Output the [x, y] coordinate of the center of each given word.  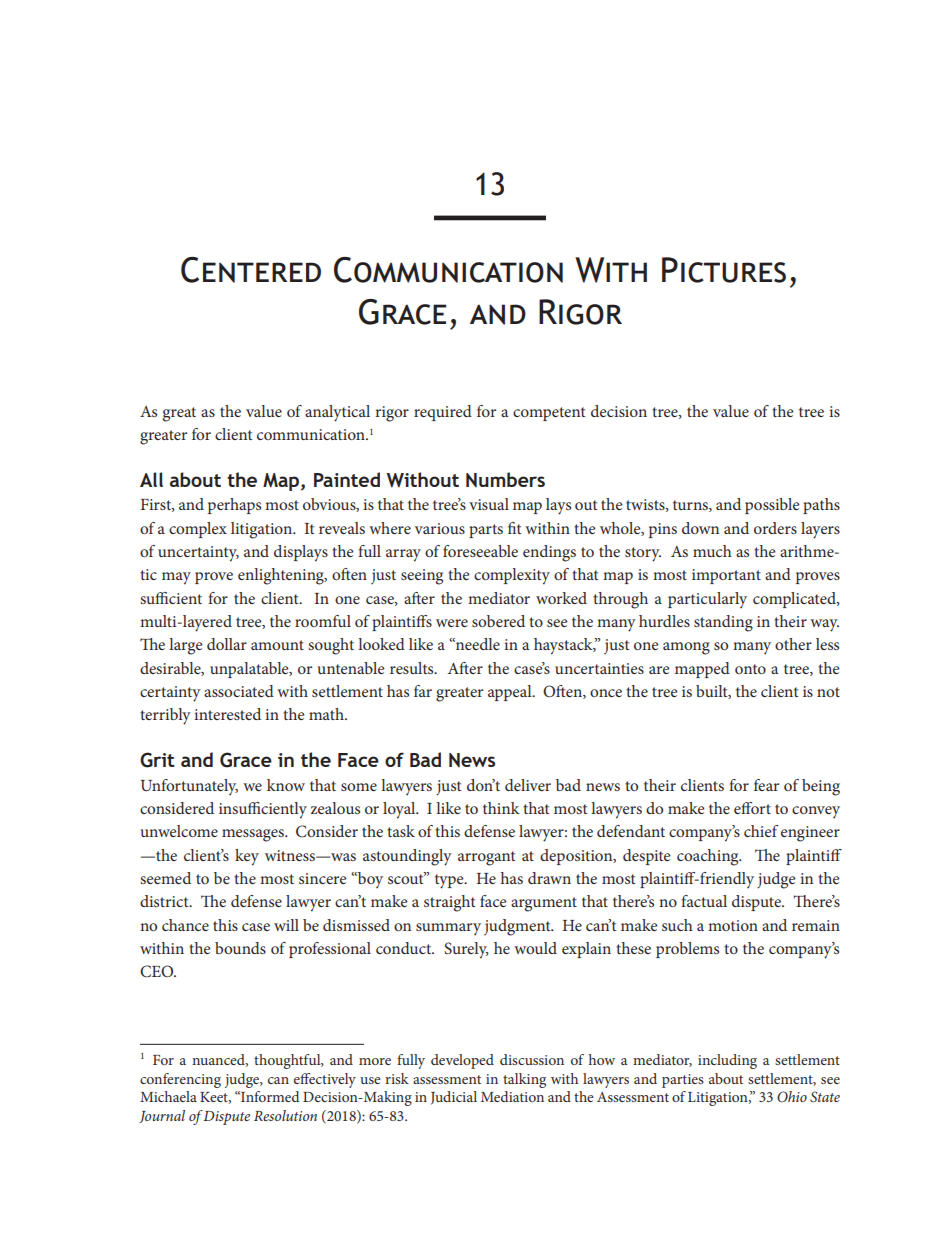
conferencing [180, 1080]
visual [489, 504]
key [247, 857]
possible [772, 506]
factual [704, 901]
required [443, 413]
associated [239, 691]
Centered [251, 270]
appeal [511, 693]
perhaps [234, 506]
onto [750, 669]
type [450, 881]
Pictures [724, 270]
